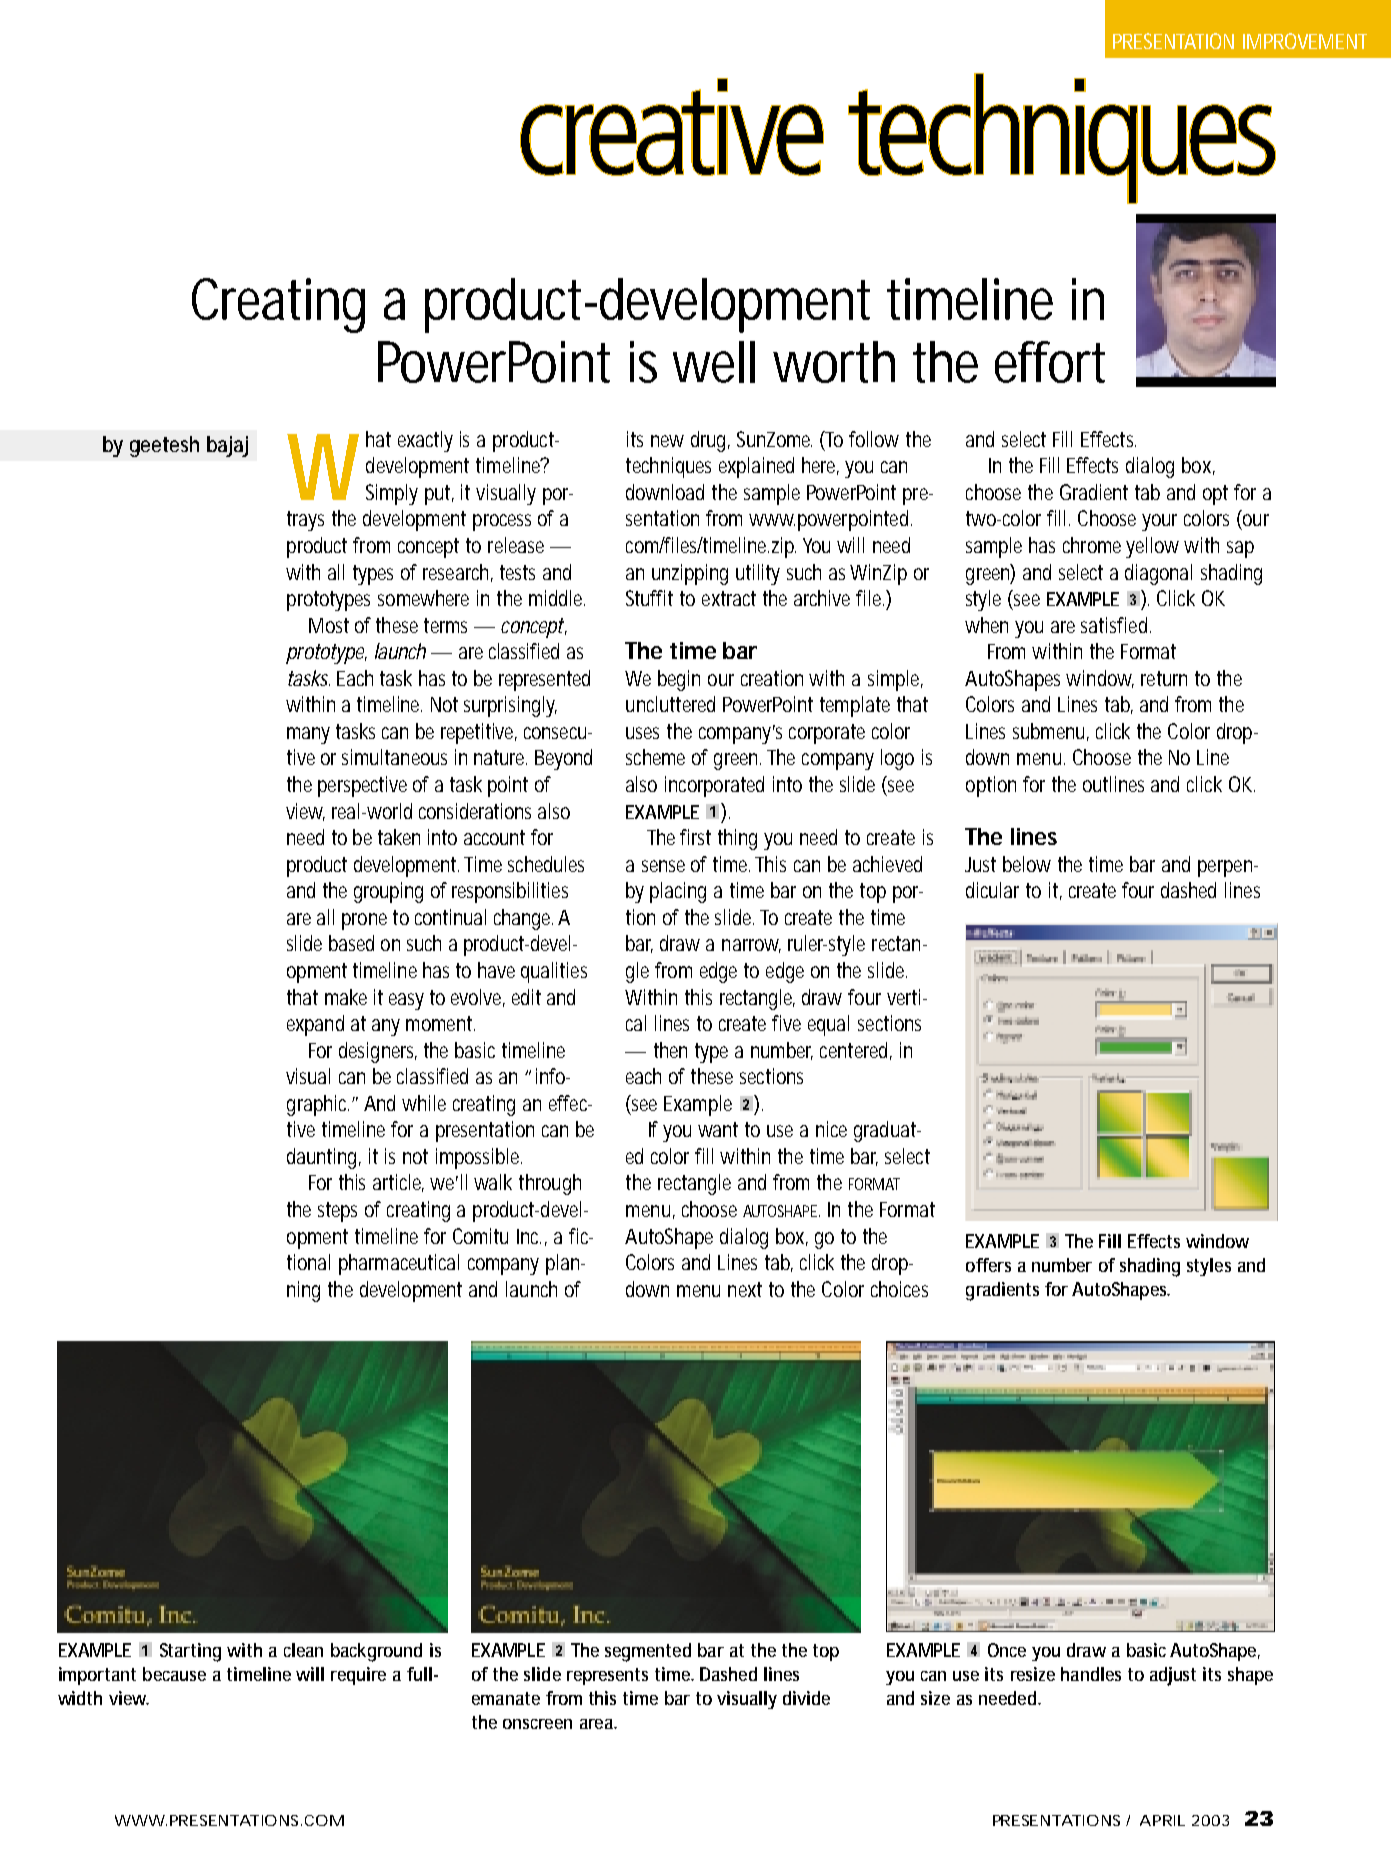  Describe the element at coordinates (598, 1724) in the document. I see `area` at that location.
